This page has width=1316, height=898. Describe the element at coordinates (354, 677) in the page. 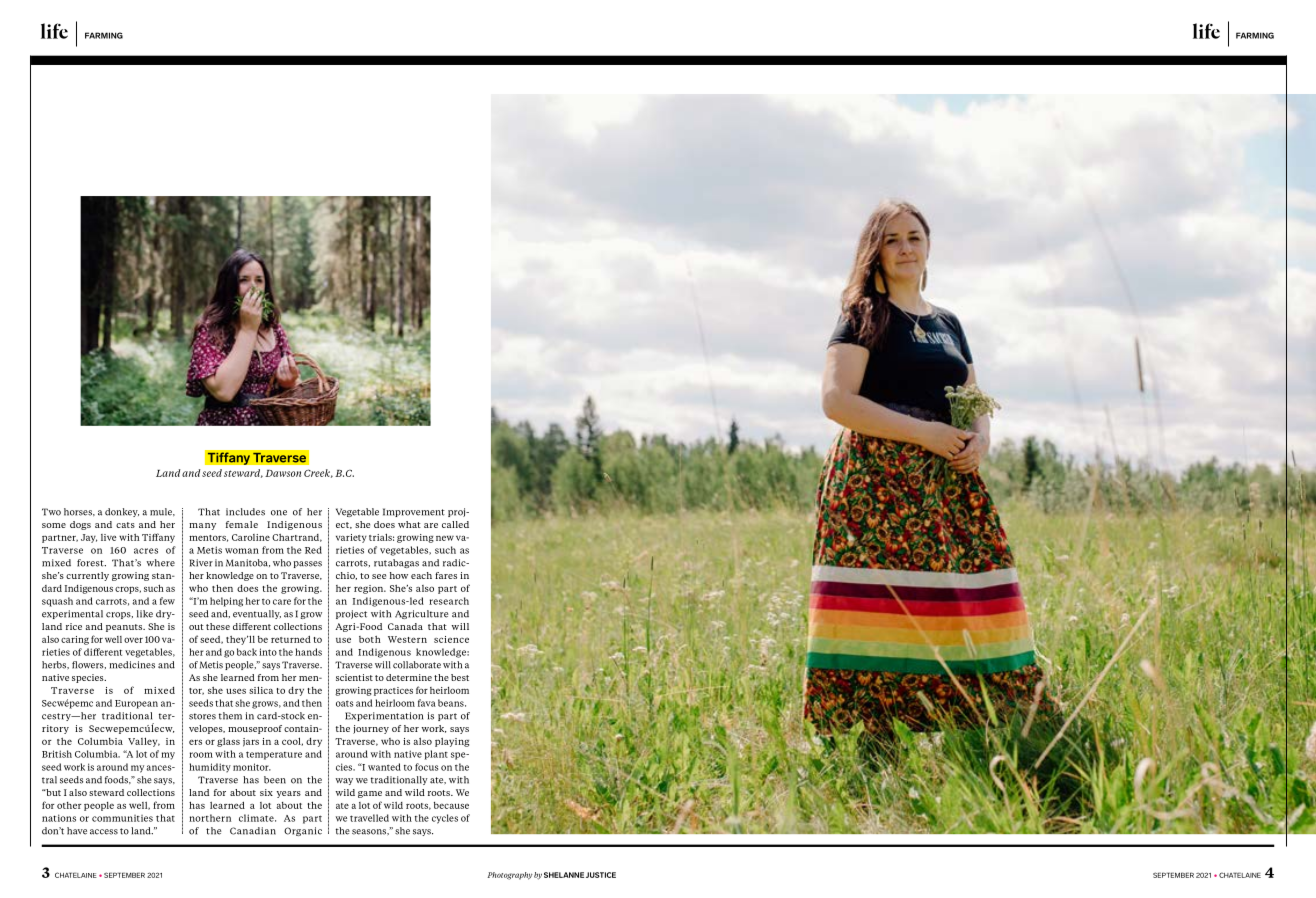

I see `scientist` at that location.
